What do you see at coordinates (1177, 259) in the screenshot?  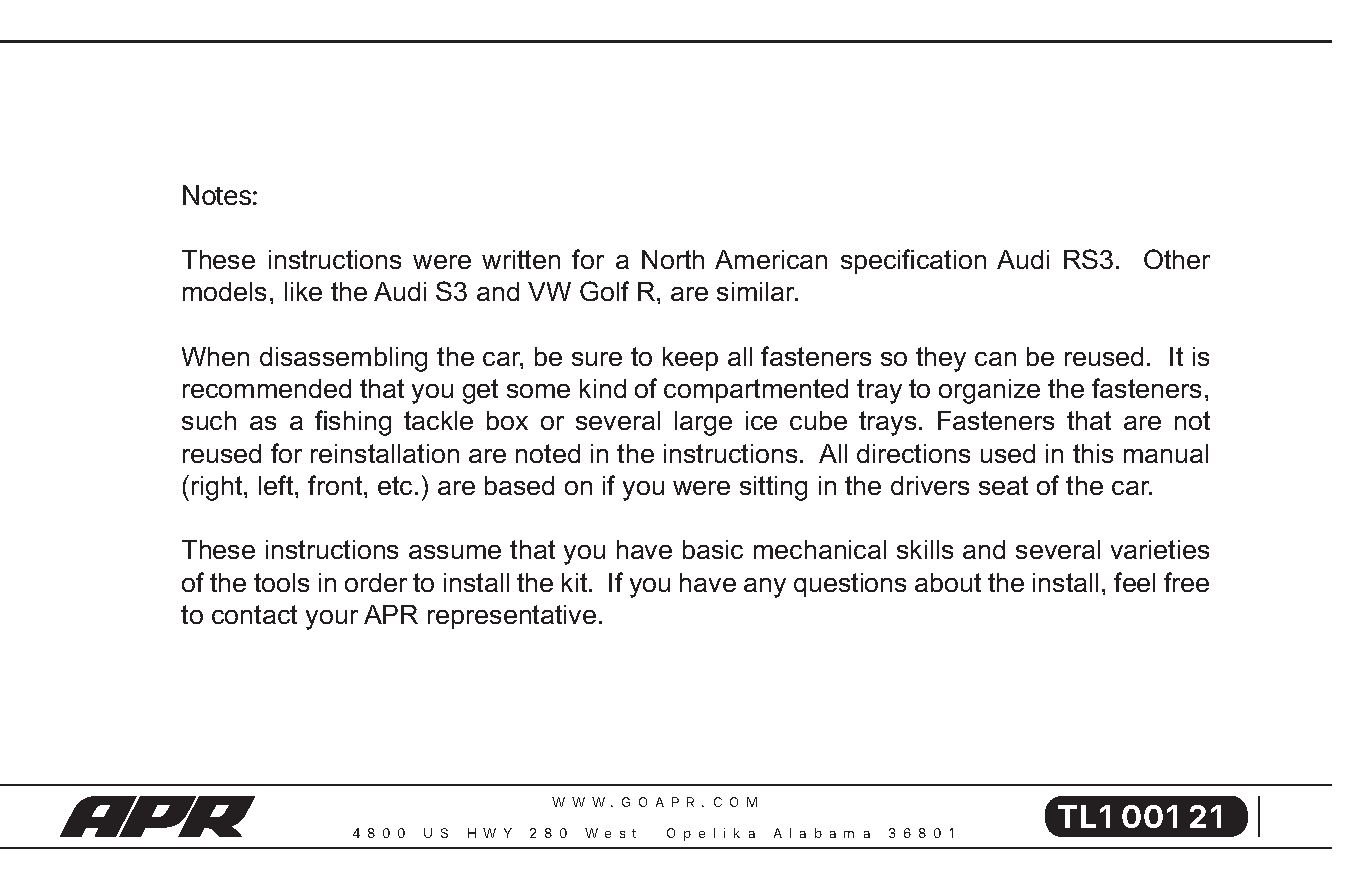 I see `Other` at bounding box center [1177, 259].
